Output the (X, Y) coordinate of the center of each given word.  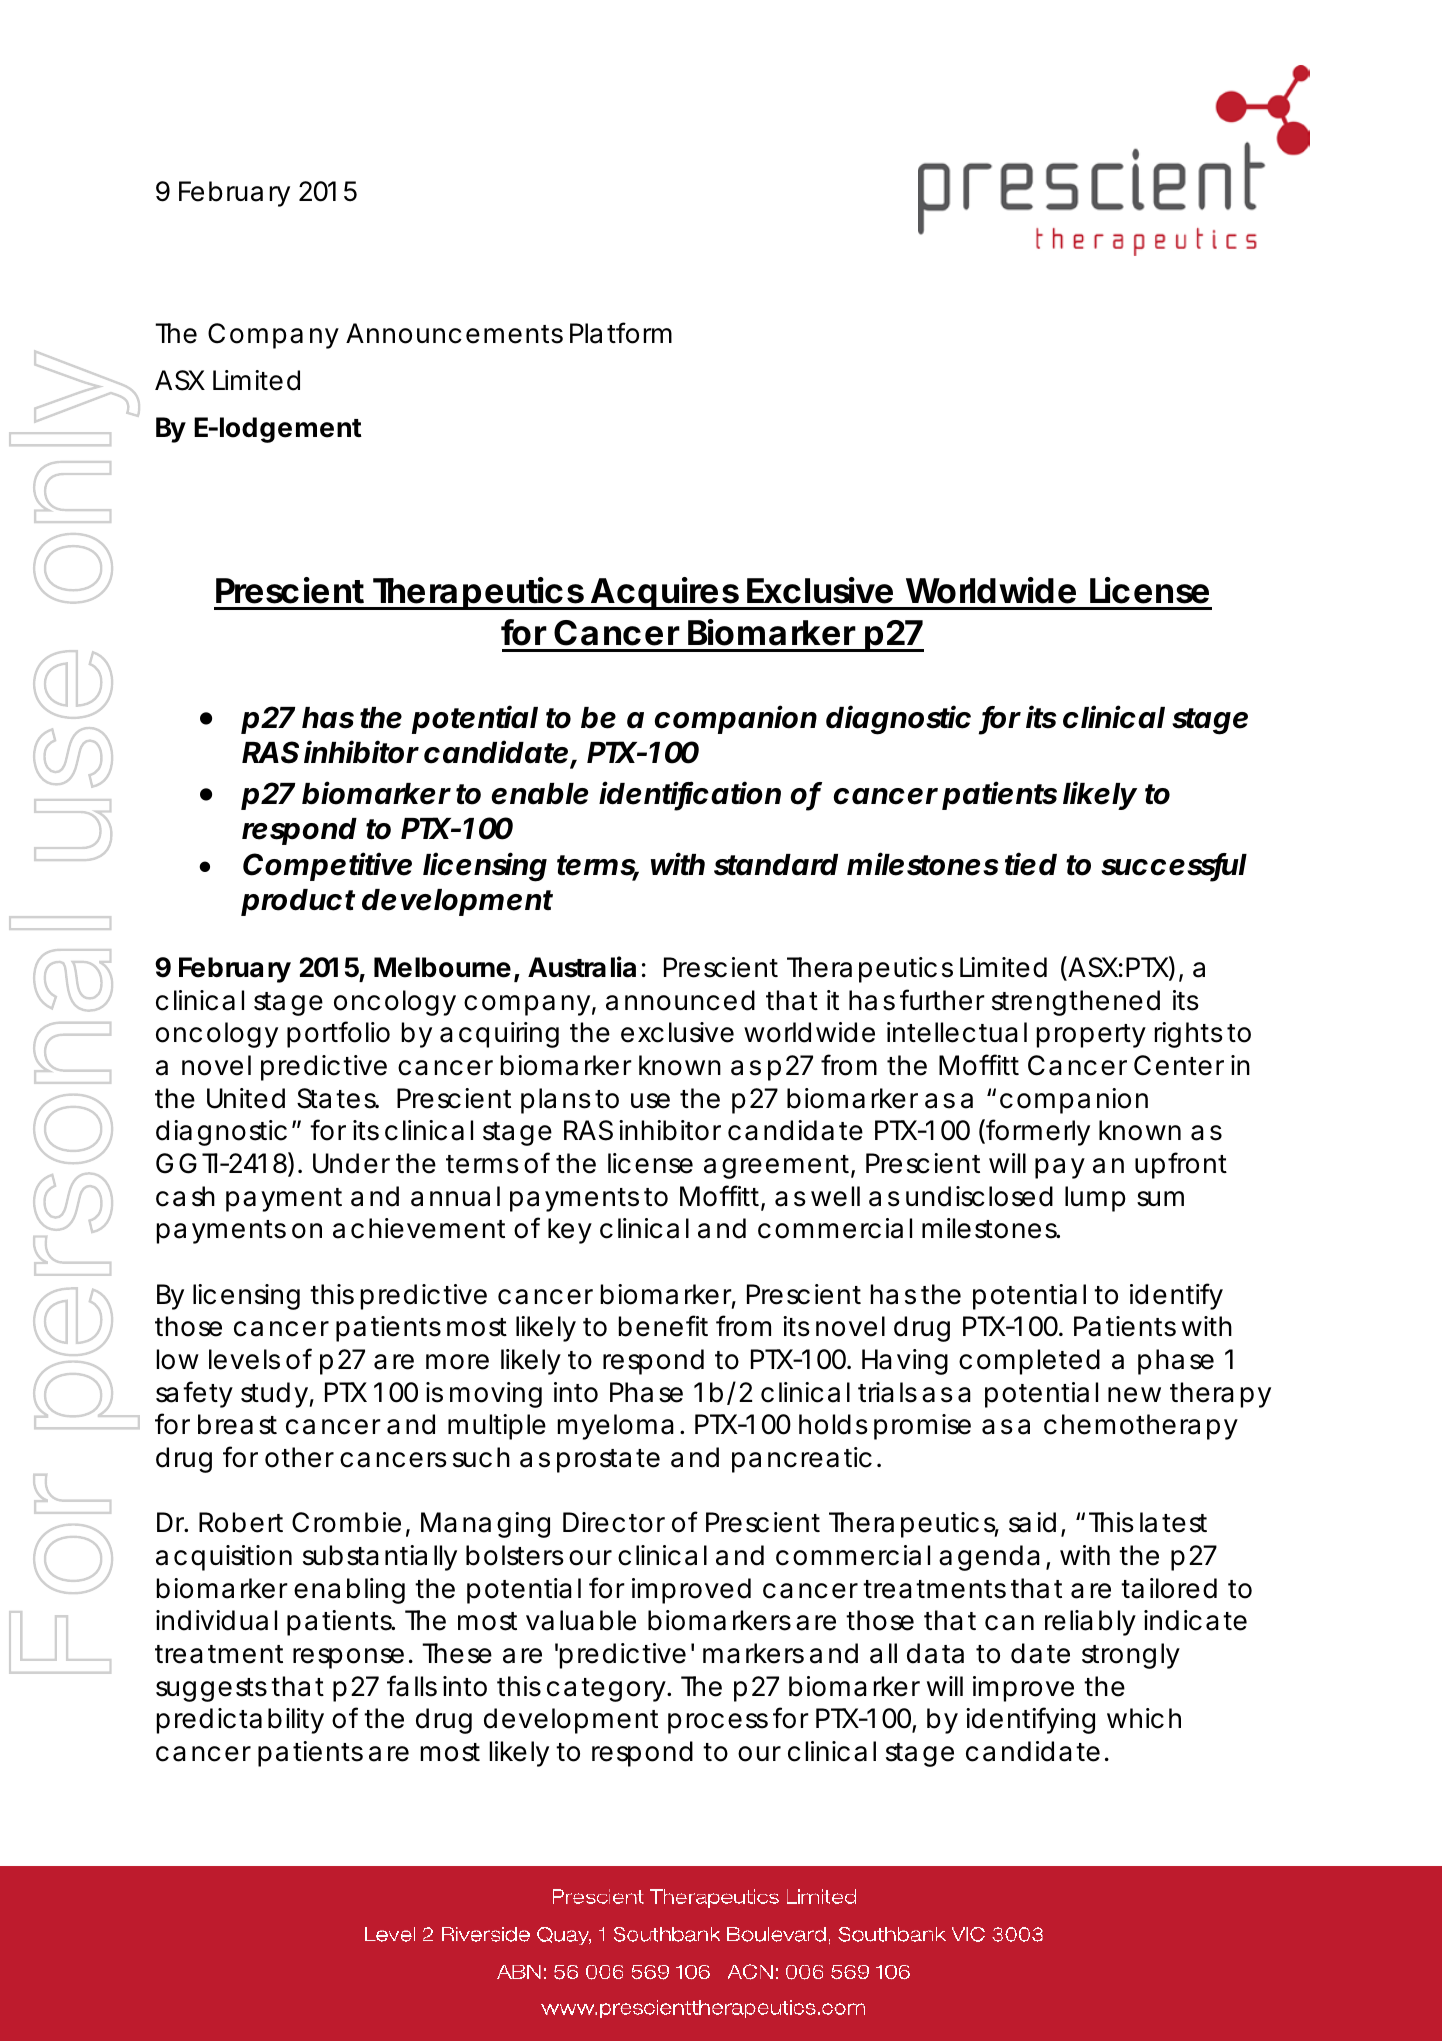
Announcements (454, 333)
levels (244, 1359)
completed (1029, 1362)
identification (690, 794)
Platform (621, 333)
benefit (663, 1326)
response (348, 1658)
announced (680, 1000)
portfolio (338, 1034)
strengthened (1076, 1003)
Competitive (327, 866)
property (1091, 1036)
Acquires (664, 593)
